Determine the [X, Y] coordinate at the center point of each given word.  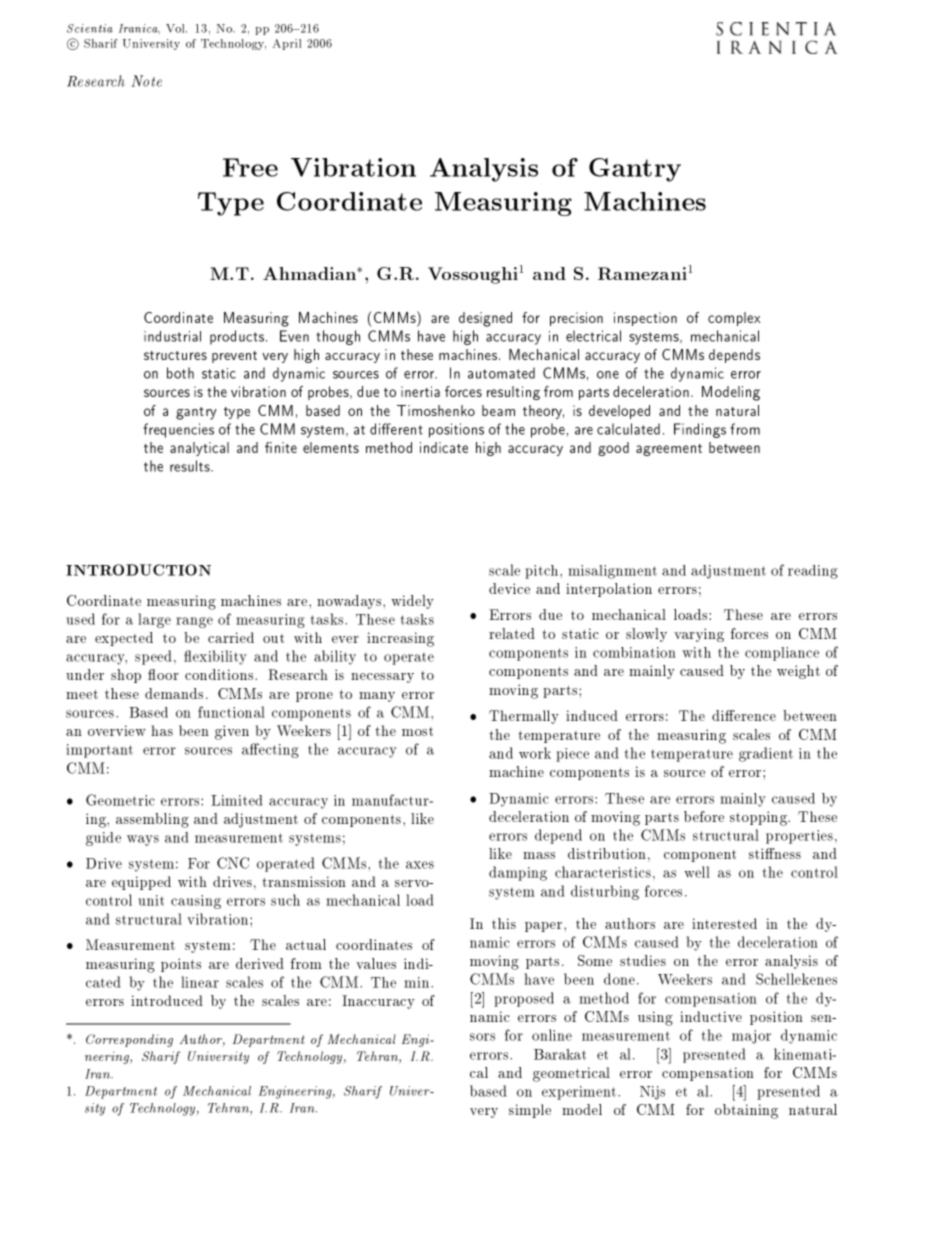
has [162, 730]
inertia [420, 391]
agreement [669, 450]
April [287, 44]
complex [734, 319]
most [417, 731]
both [180, 373]
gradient [766, 754]
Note [146, 81]
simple [530, 1111]
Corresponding [129, 1040]
